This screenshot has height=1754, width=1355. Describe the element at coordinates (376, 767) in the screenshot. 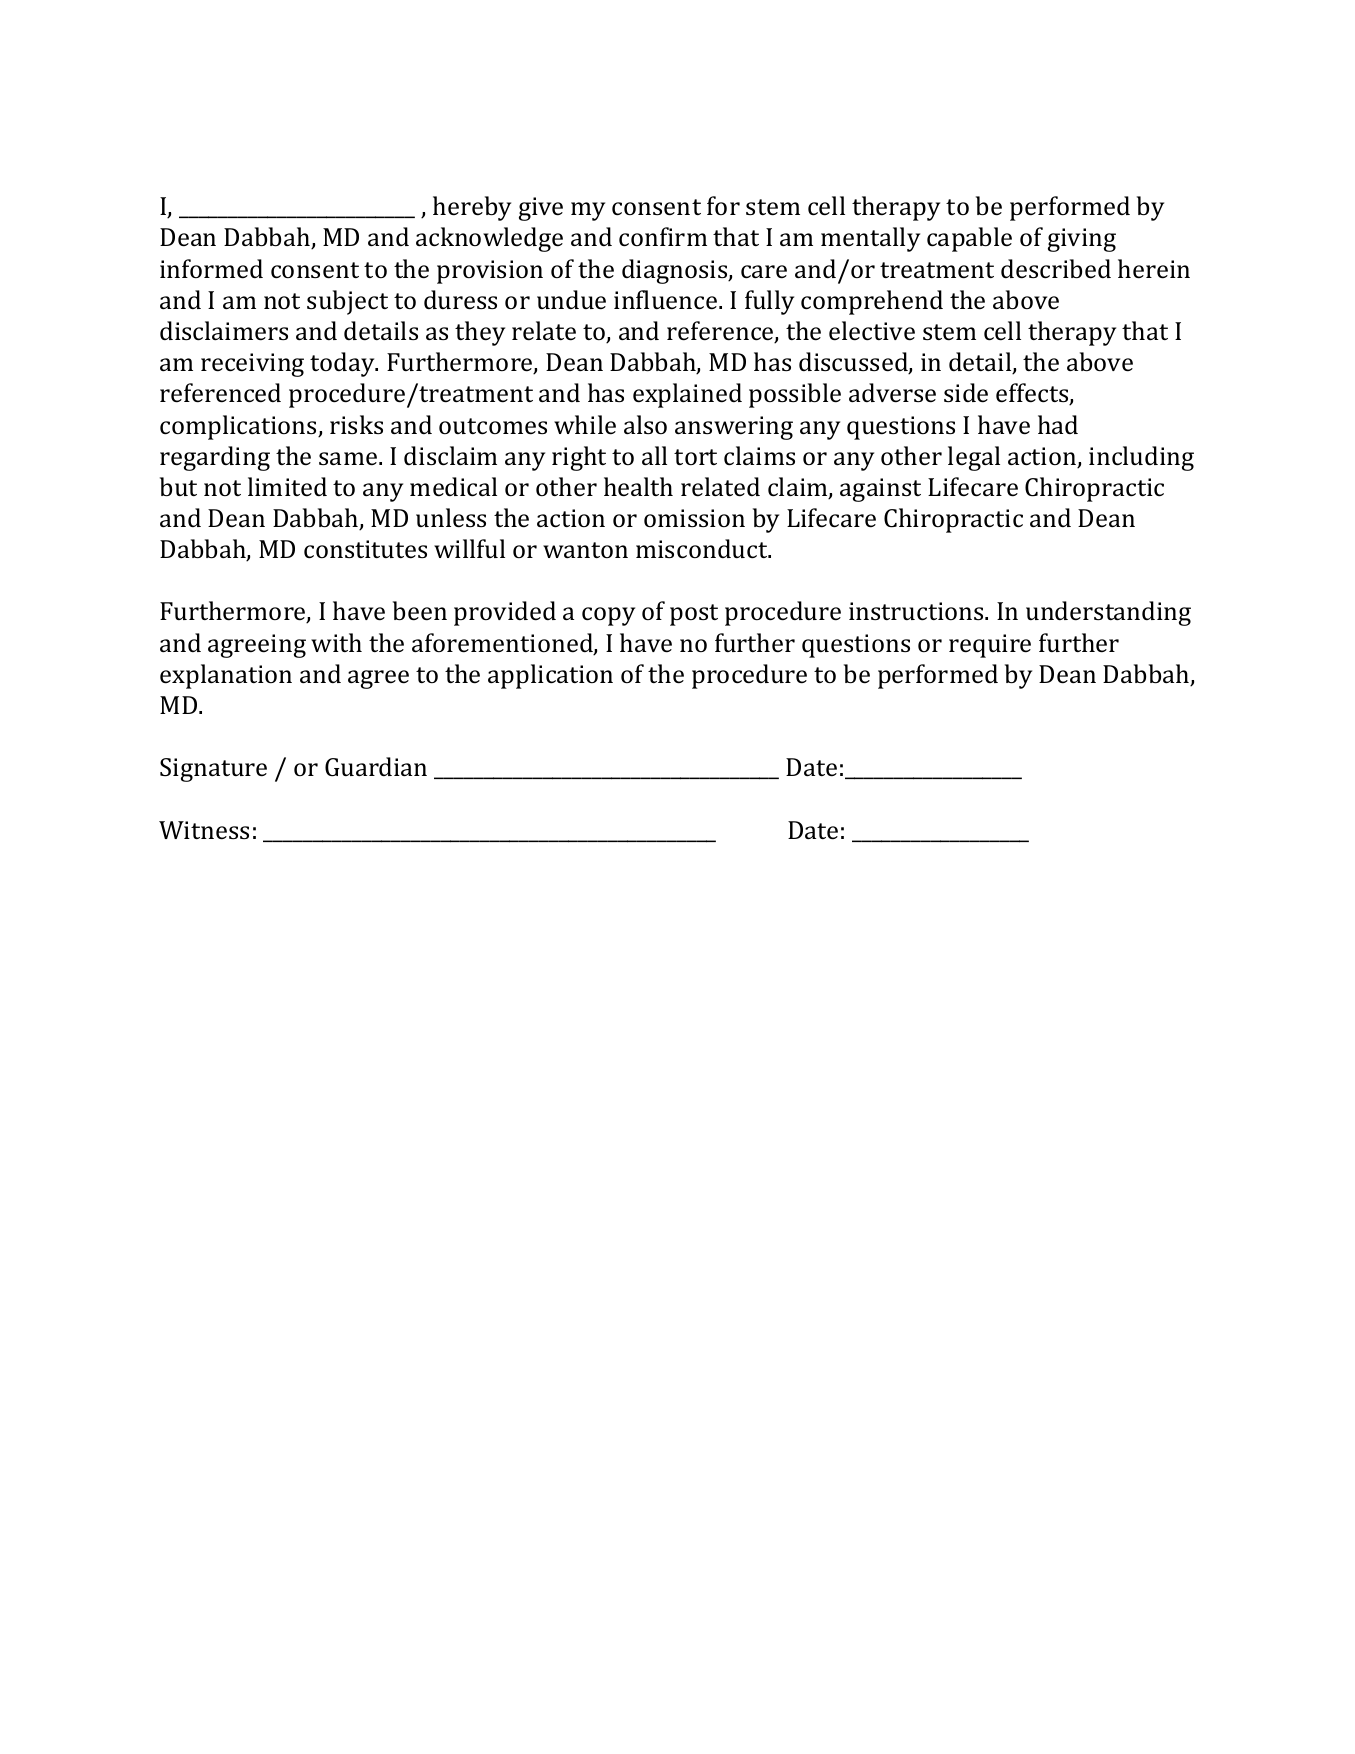

I see `Guardian` at that location.
